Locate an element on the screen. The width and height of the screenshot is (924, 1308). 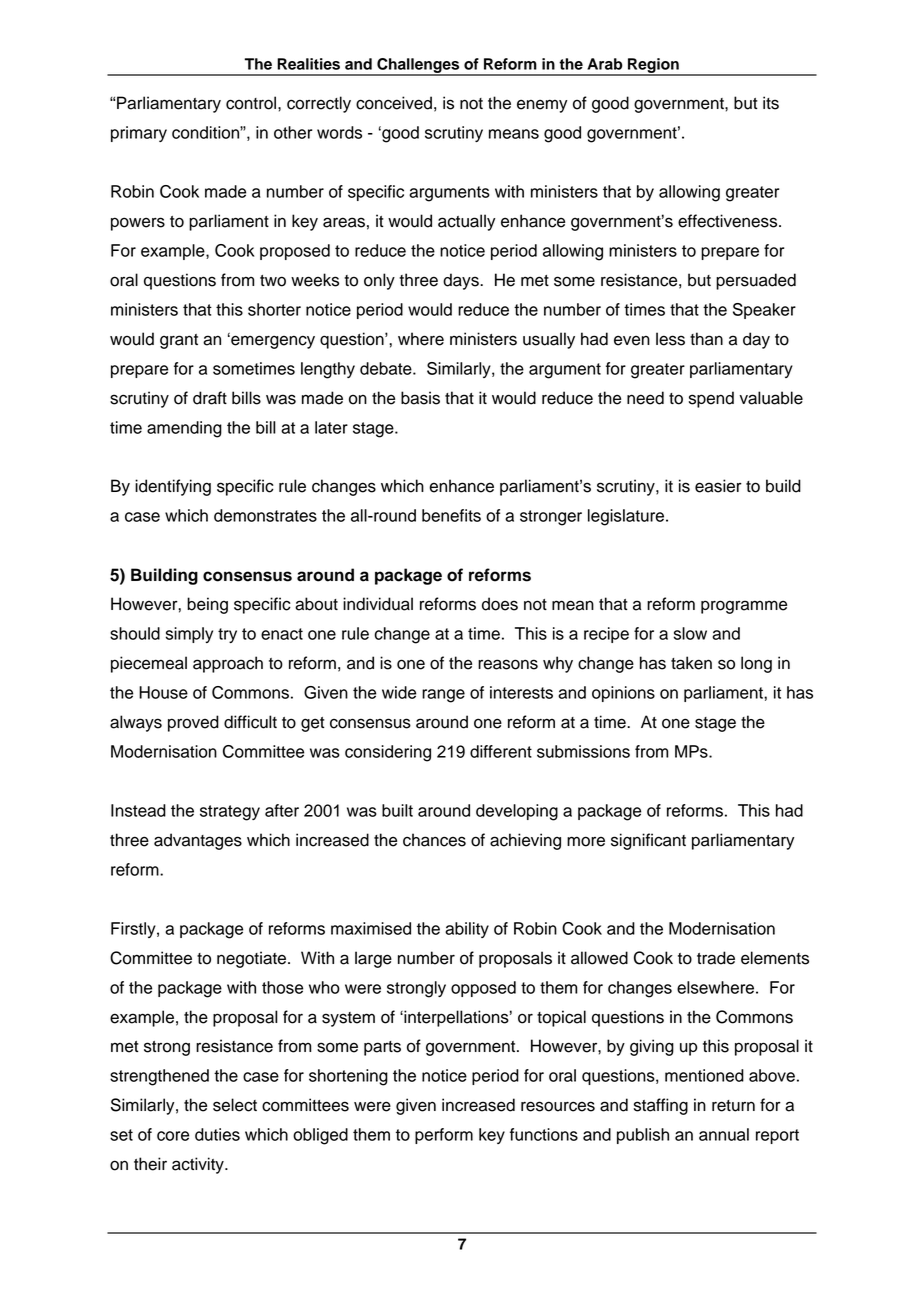
control is located at coordinates (252, 103).
